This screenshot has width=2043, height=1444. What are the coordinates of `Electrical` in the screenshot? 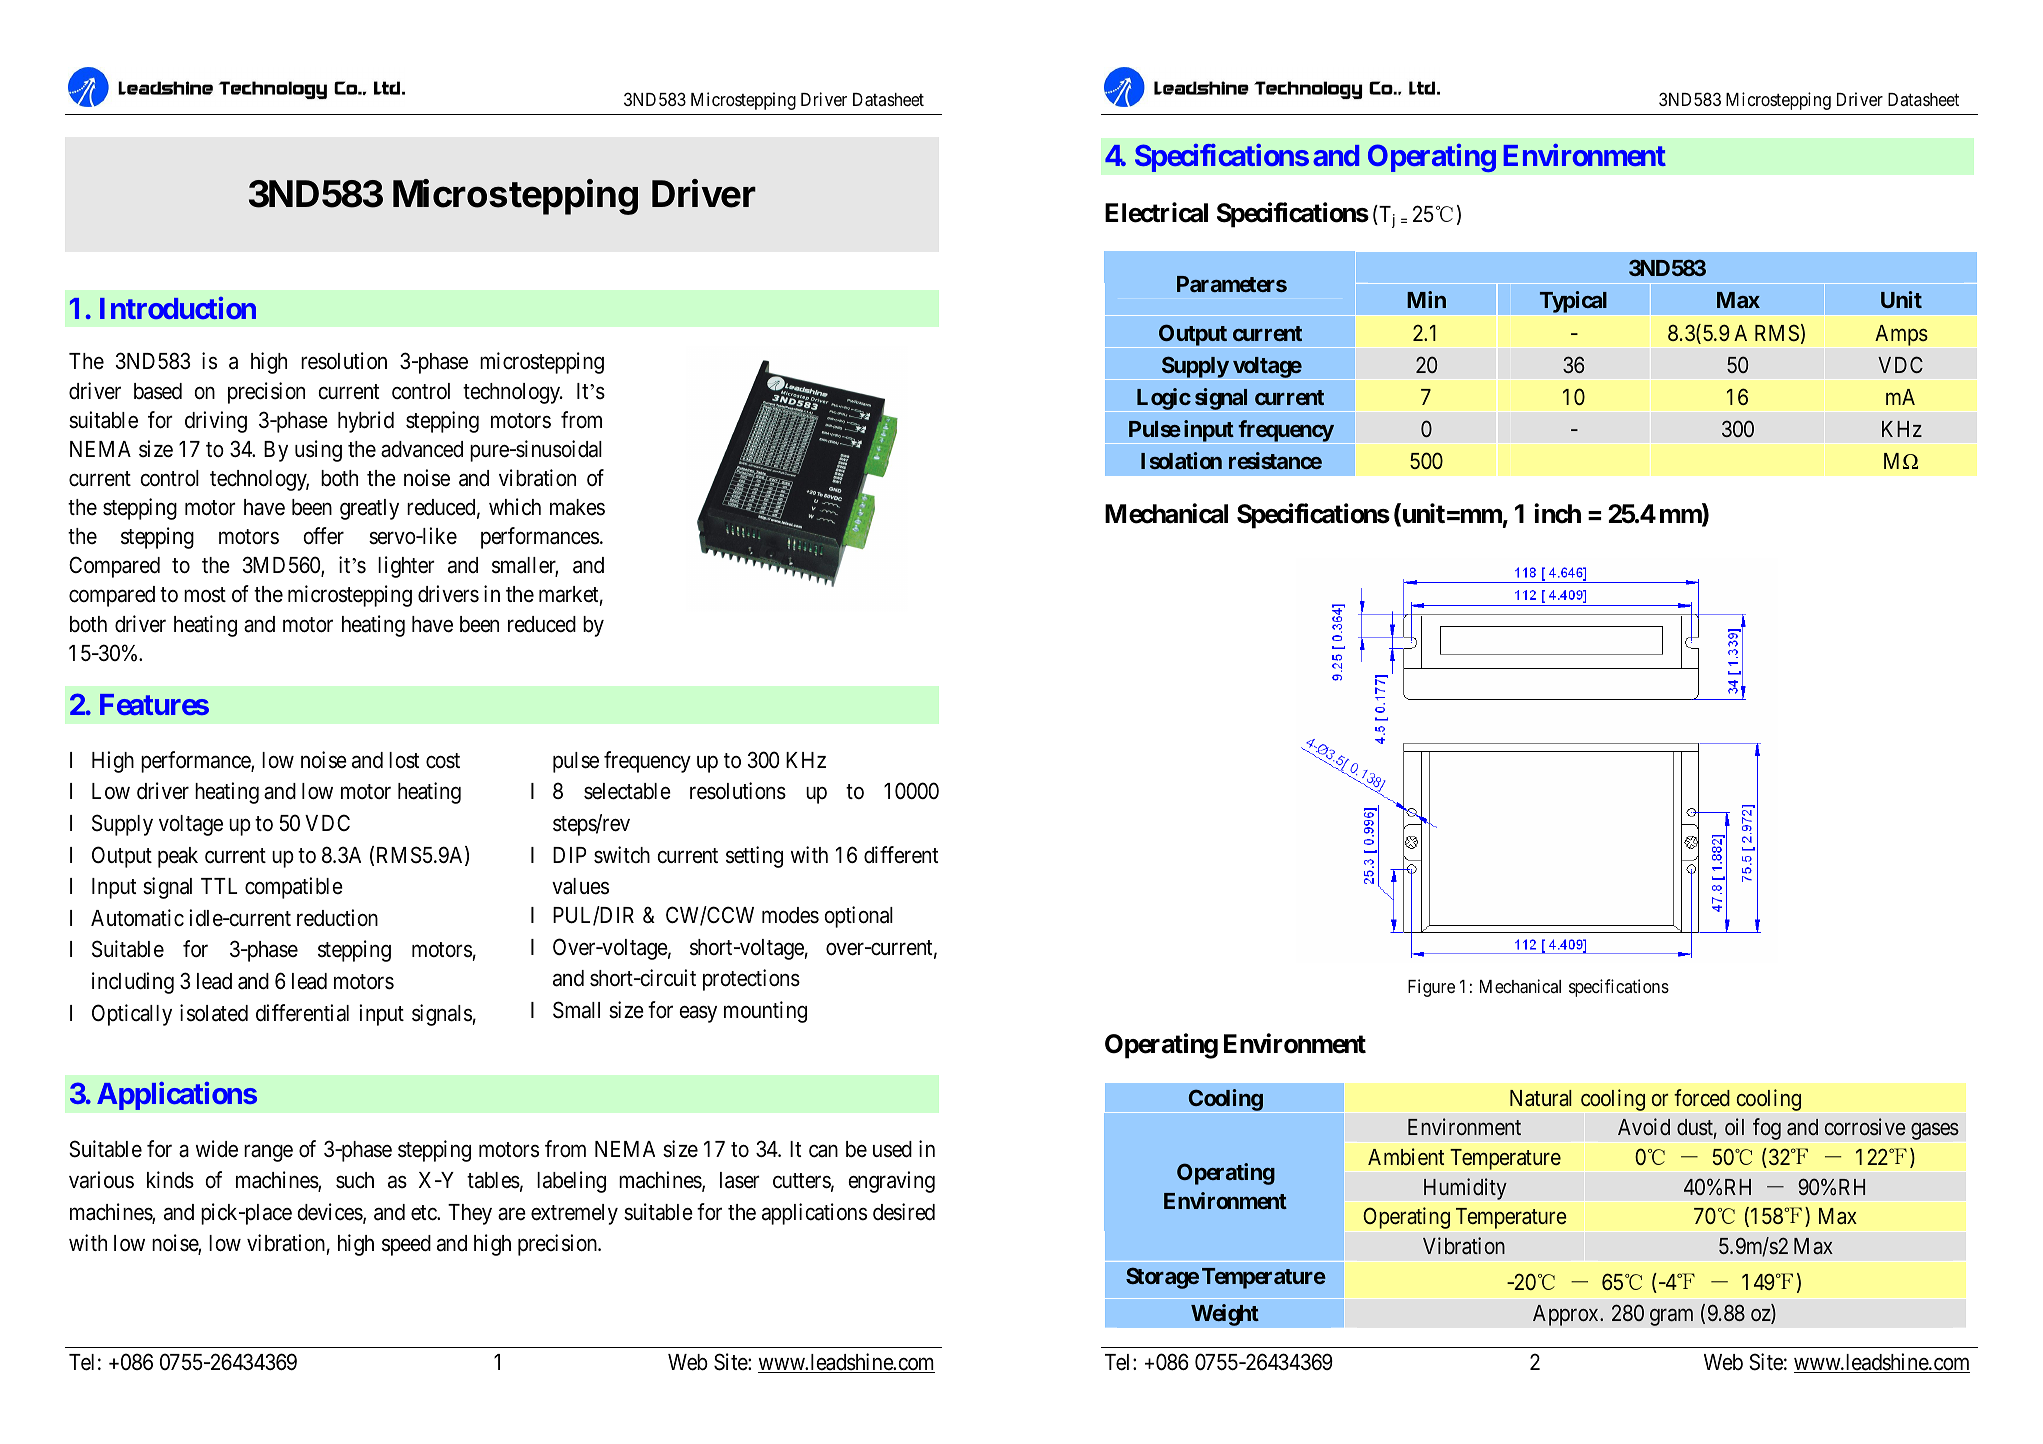 It's located at (1156, 212).
